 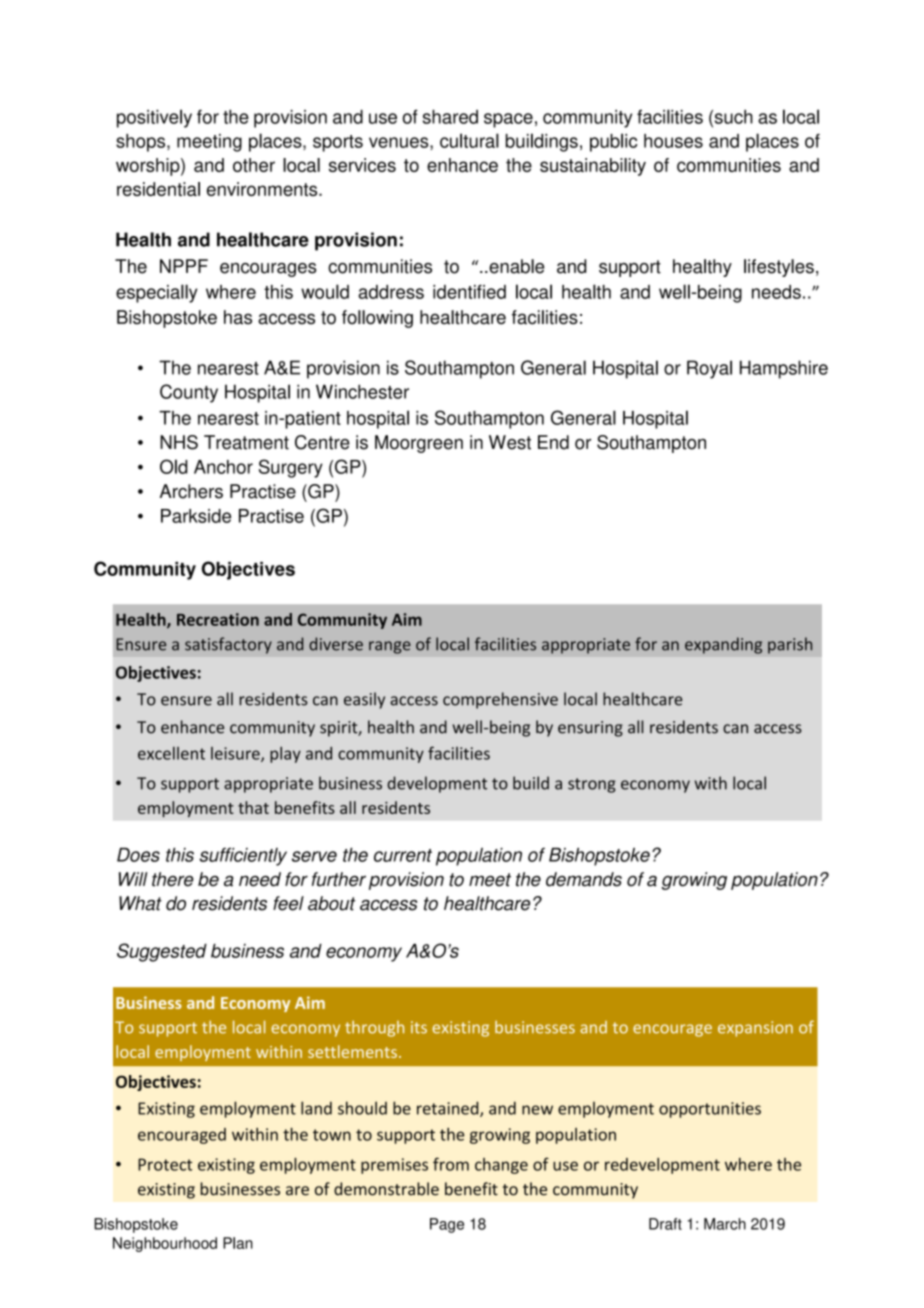 What do you see at coordinates (510, 442) in the document?
I see `West` at bounding box center [510, 442].
